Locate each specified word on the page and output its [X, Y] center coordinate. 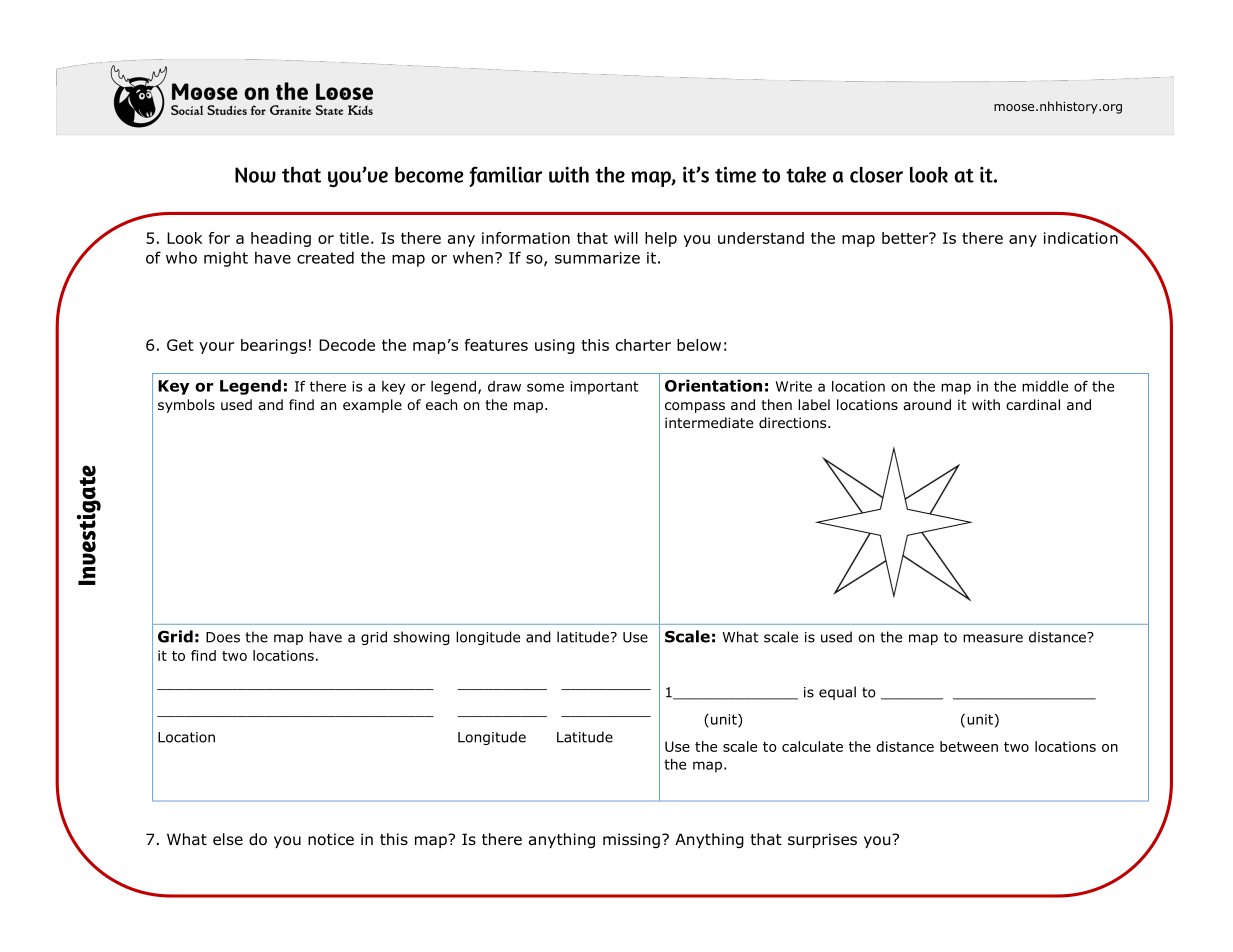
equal [837, 693]
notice [331, 839]
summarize [597, 258]
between [969, 746]
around [927, 405]
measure [993, 638]
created [325, 257]
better [906, 238]
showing [421, 638]
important [604, 388]
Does [223, 637]
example [372, 406]
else [228, 839]
